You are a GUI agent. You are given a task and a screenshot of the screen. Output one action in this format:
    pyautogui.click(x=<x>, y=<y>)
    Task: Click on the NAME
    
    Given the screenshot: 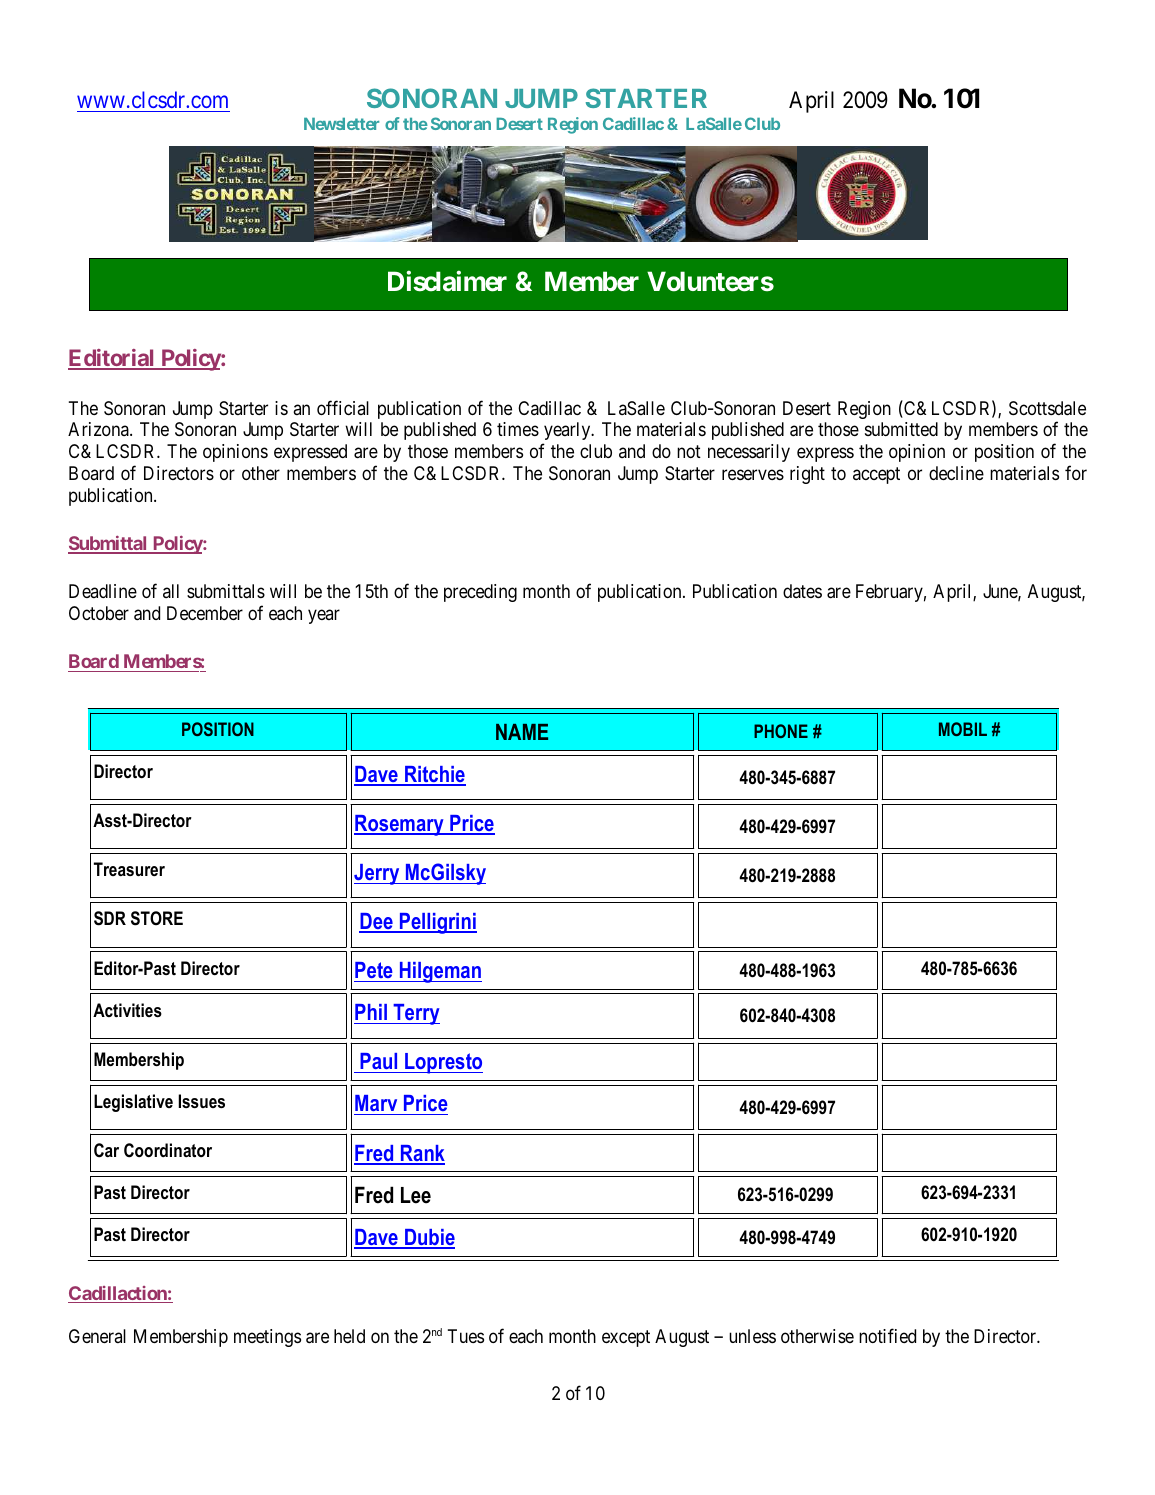 What is the action you would take?
    pyautogui.click(x=522, y=732)
